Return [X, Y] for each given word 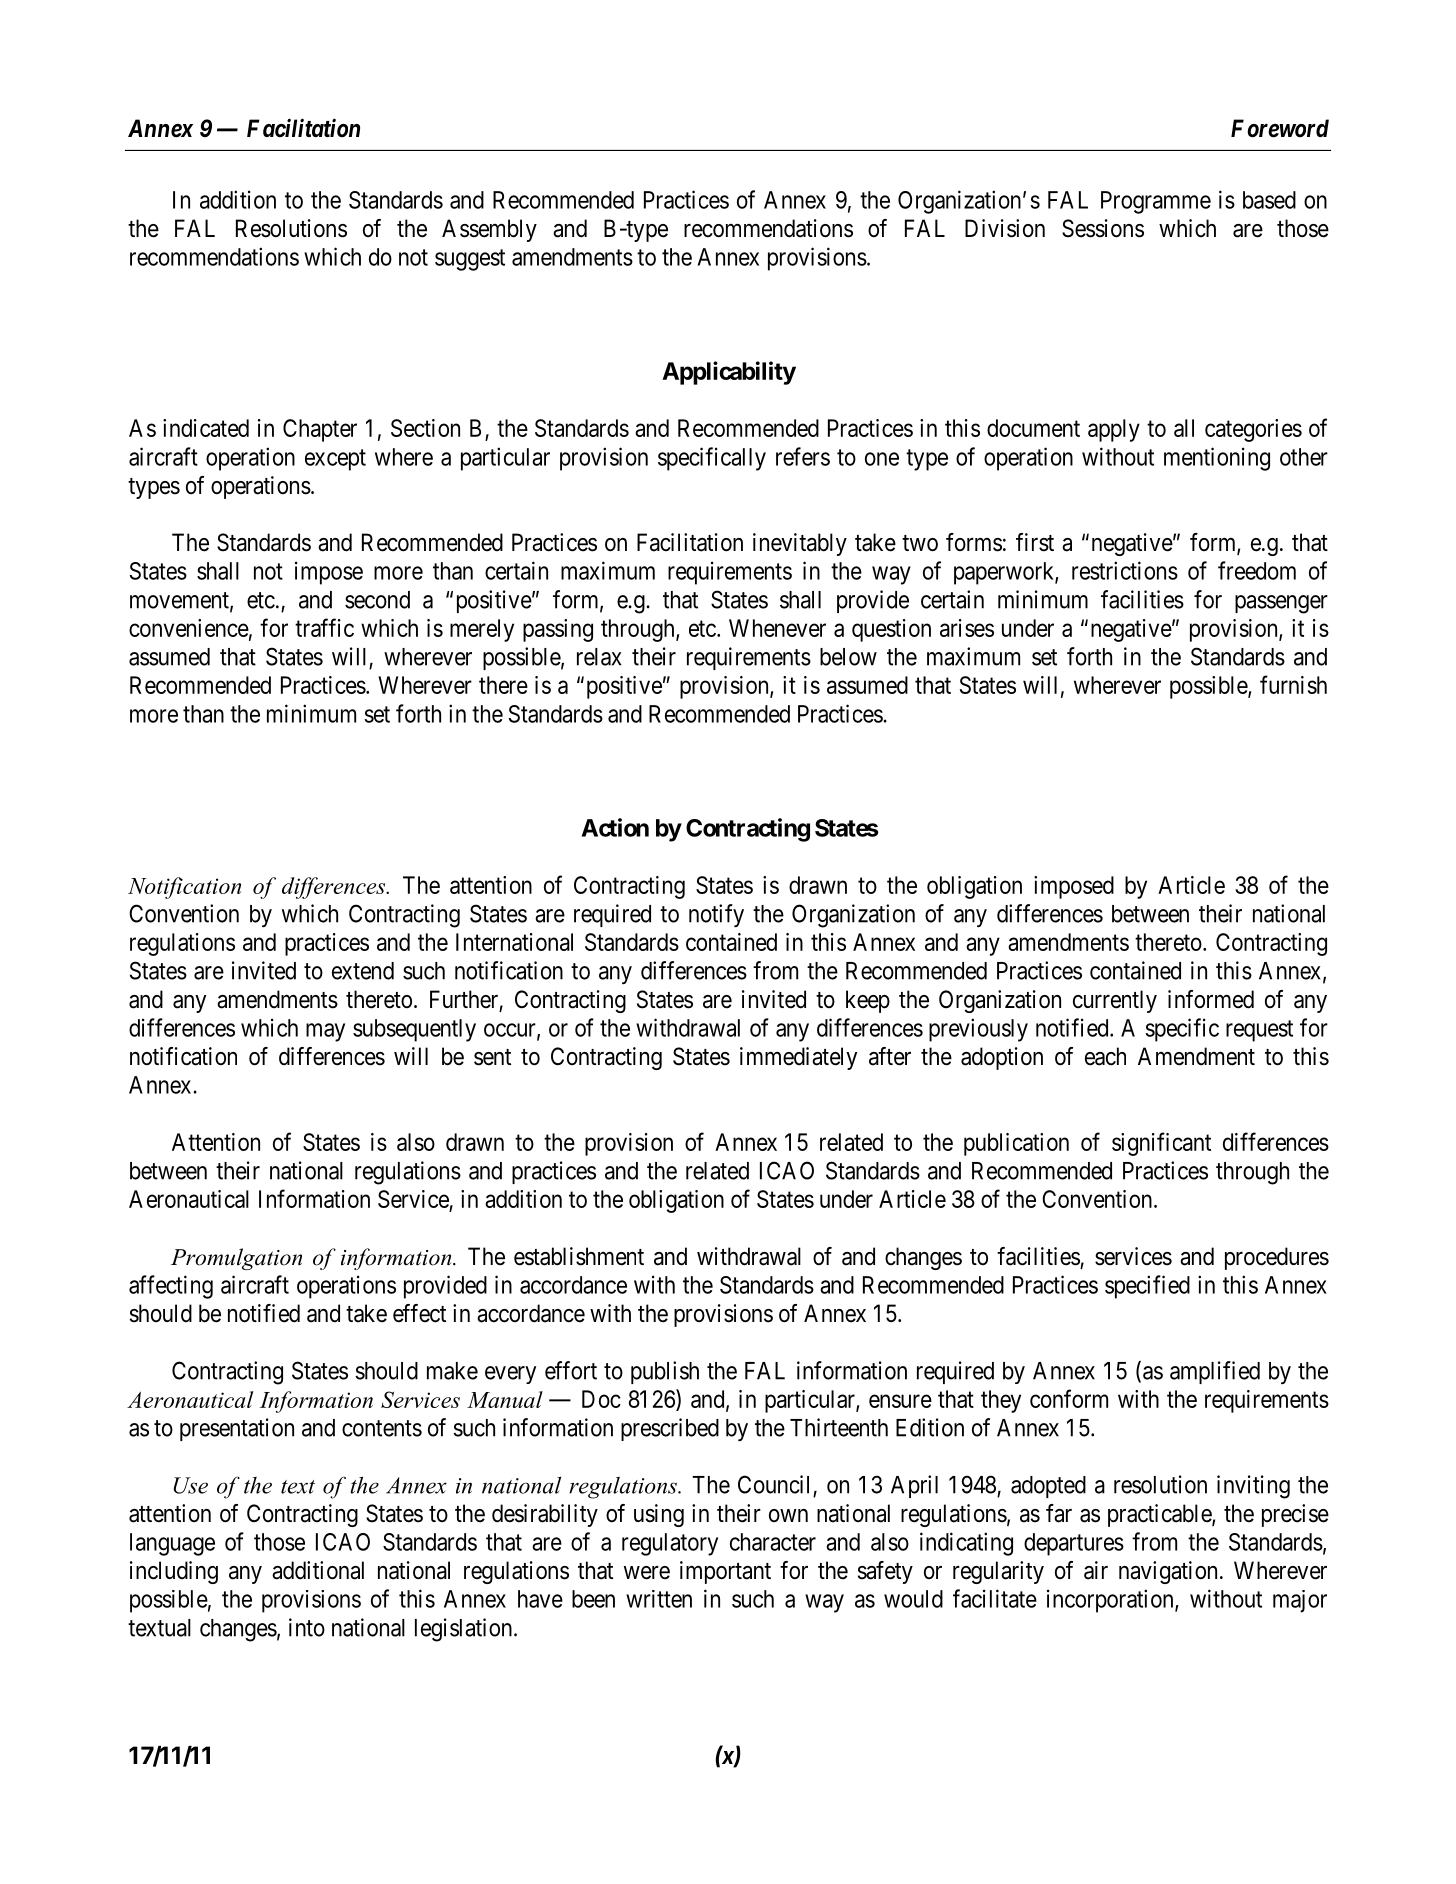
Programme [1156, 202]
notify [716, 915]
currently [1115, 1001]
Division [1005, 228]
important [725, 1572]
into [307, 1627]
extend [363, 971]
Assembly [489, 230]
